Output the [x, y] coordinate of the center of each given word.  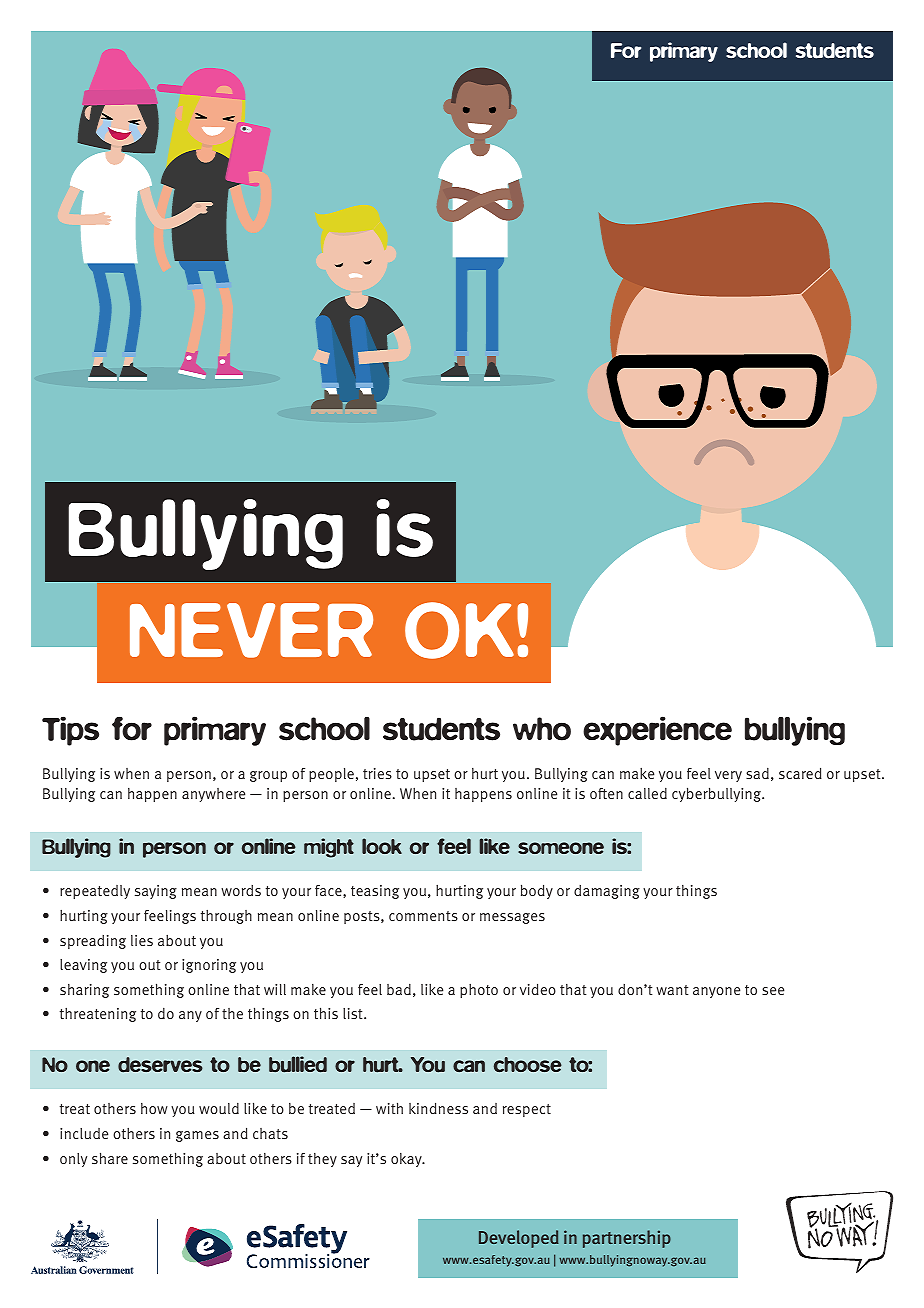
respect [527, 1110]
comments [423, 916]
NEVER [251, 630]
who [542, 729]
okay [407, 1160]
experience [657, 731]
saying [156, 892]
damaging [607, 892]
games [197, 1136]
